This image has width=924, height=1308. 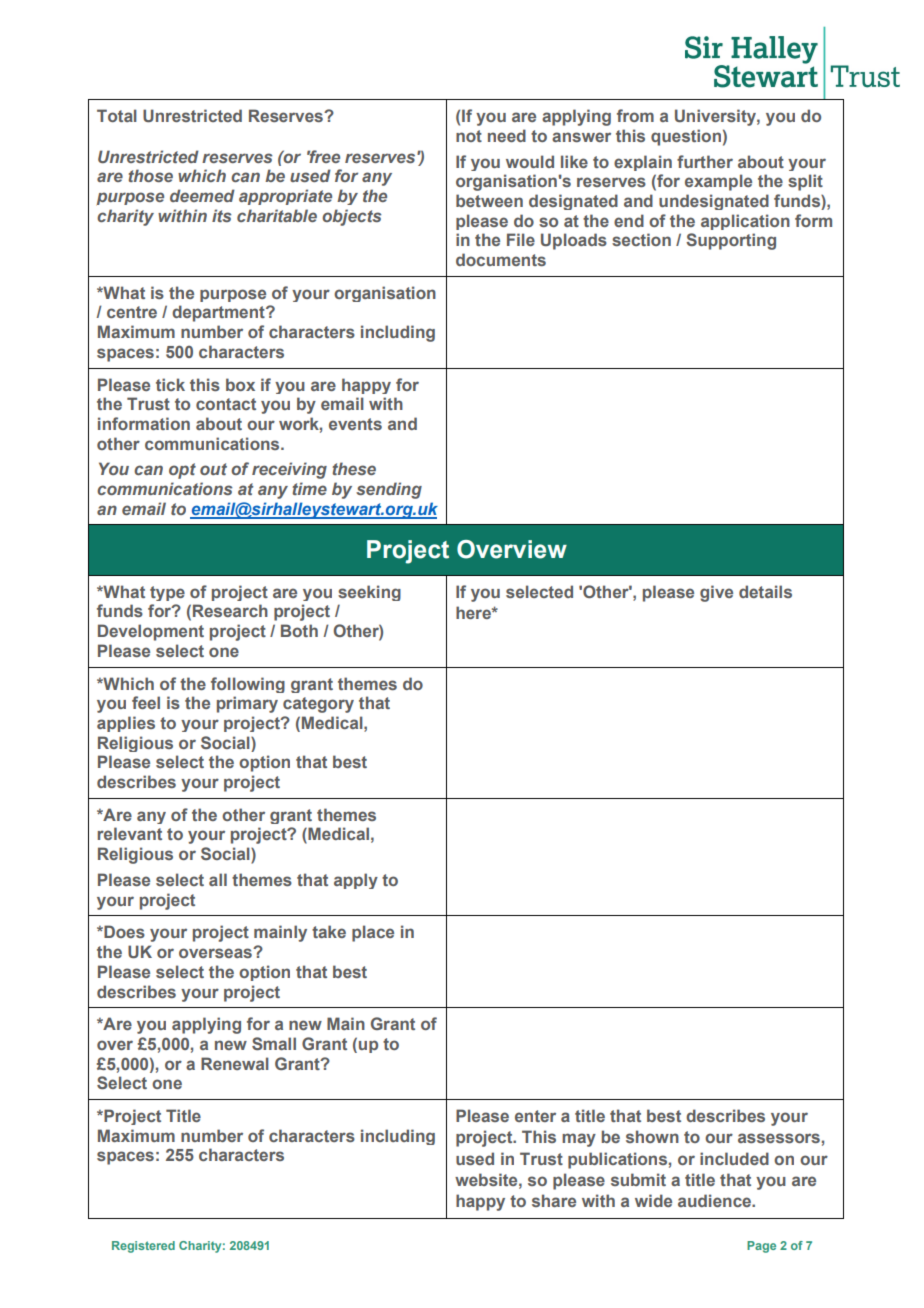 What do you see at coordinates (143, 1247) in the image?
I see `Registered` at bounding box center [143, 1247].
